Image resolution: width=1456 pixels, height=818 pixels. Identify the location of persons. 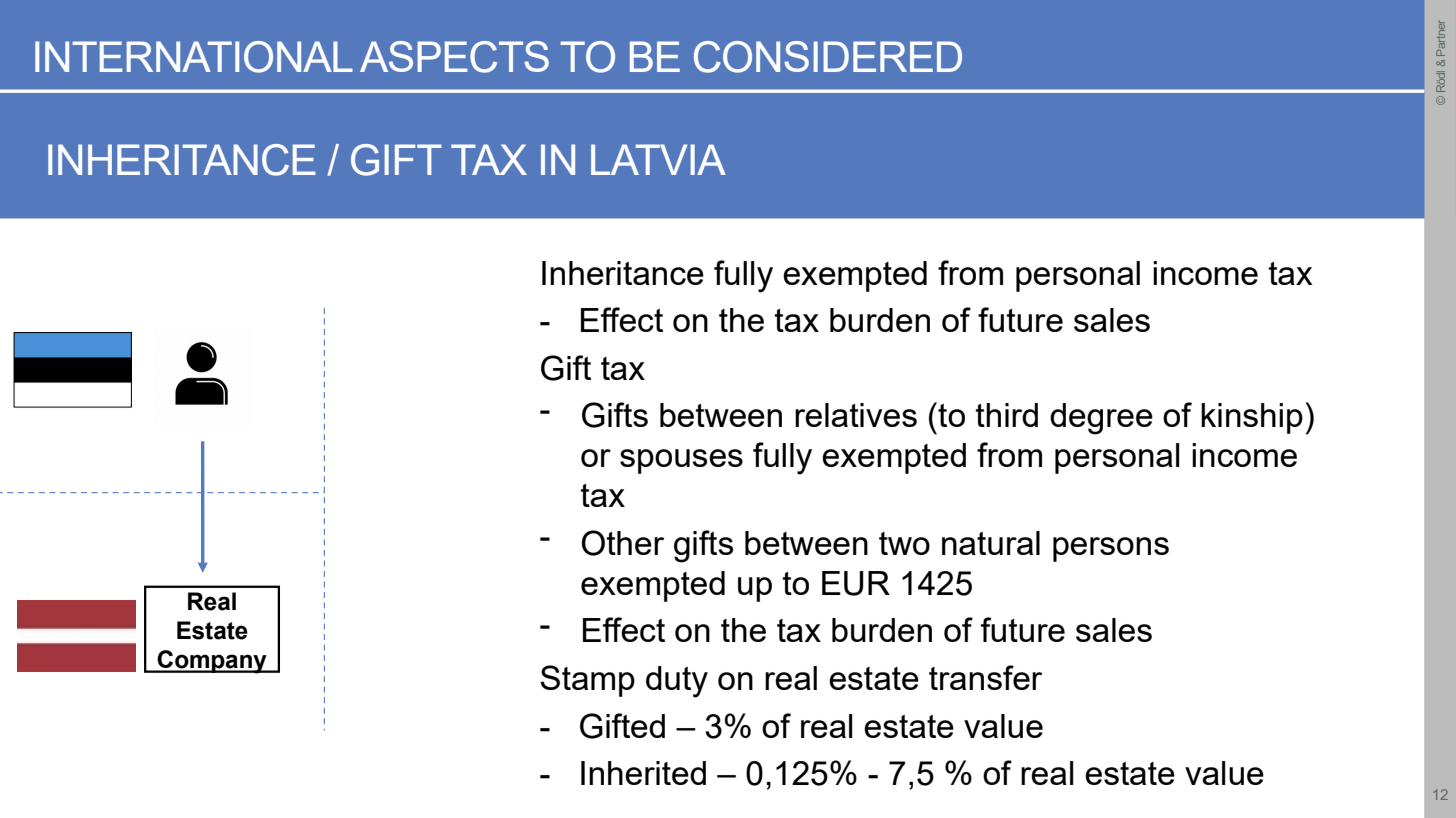
(1111, 549).
